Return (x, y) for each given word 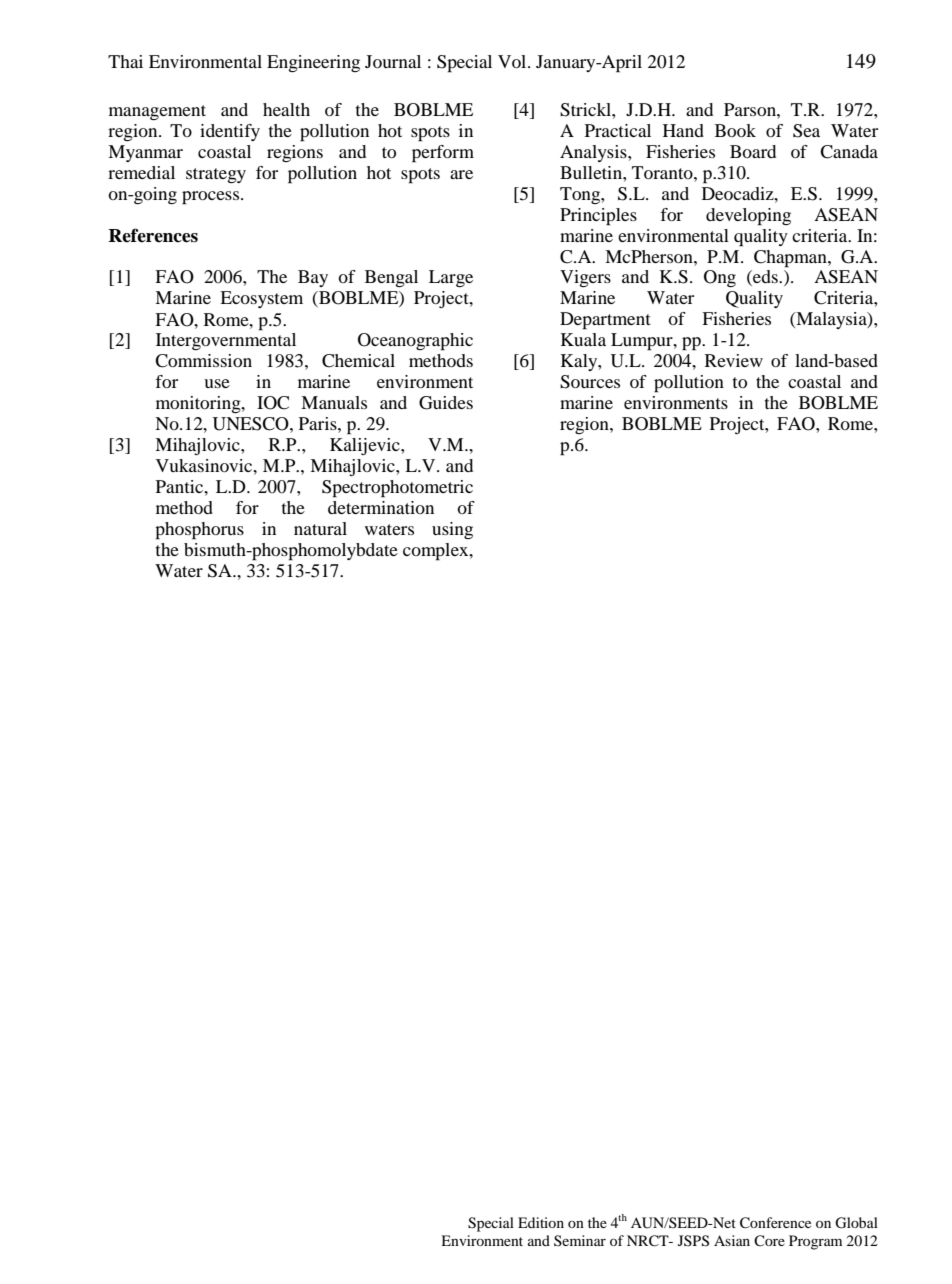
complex (437, 552)
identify (230, 132)
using (452, 530)
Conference (775, 1223)
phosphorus (199, 531)
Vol (513, 61)
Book (735, 130)
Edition (541, 1222)
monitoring (199, 404)
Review (734, 360)
